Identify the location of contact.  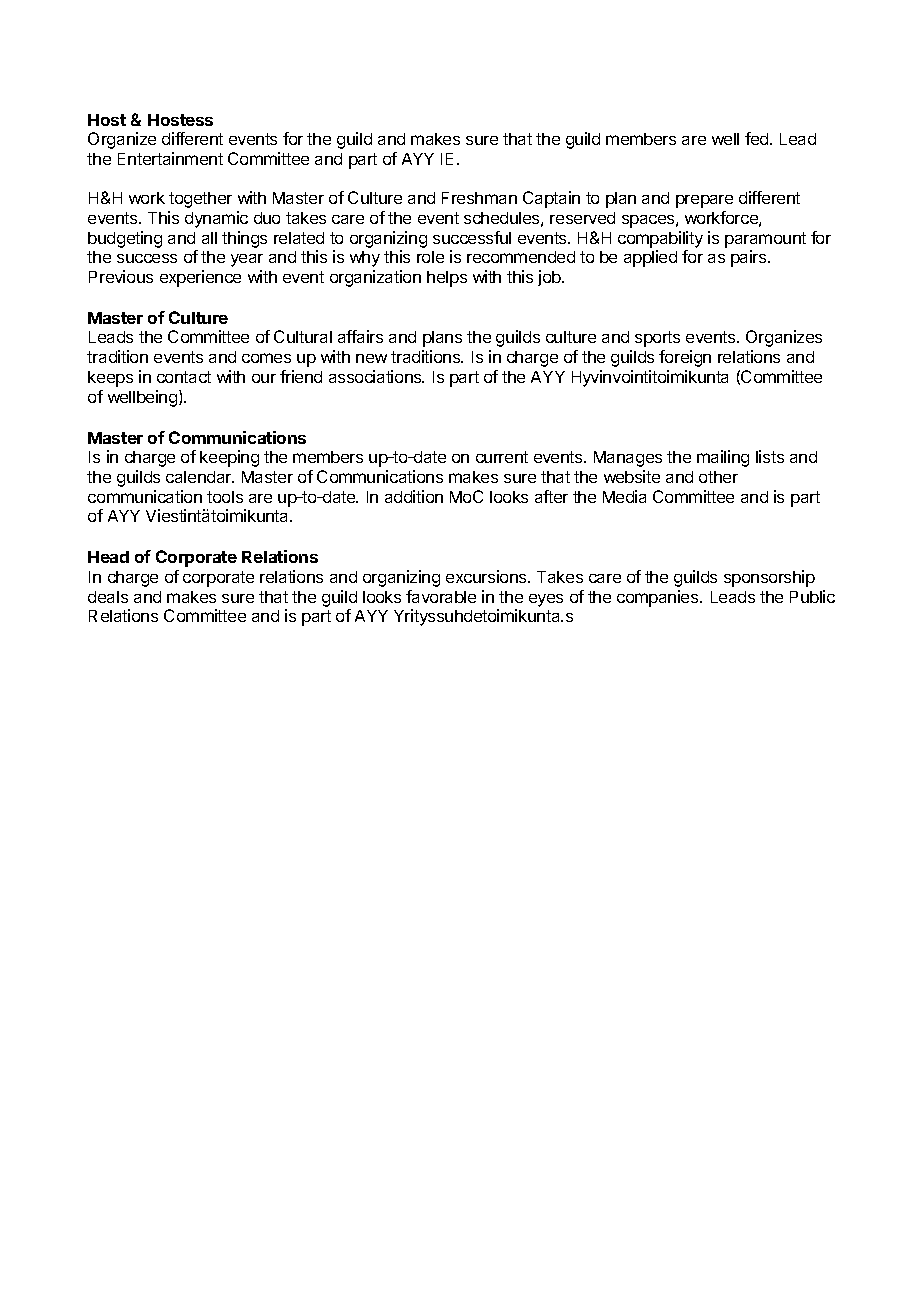
(184, 377).
